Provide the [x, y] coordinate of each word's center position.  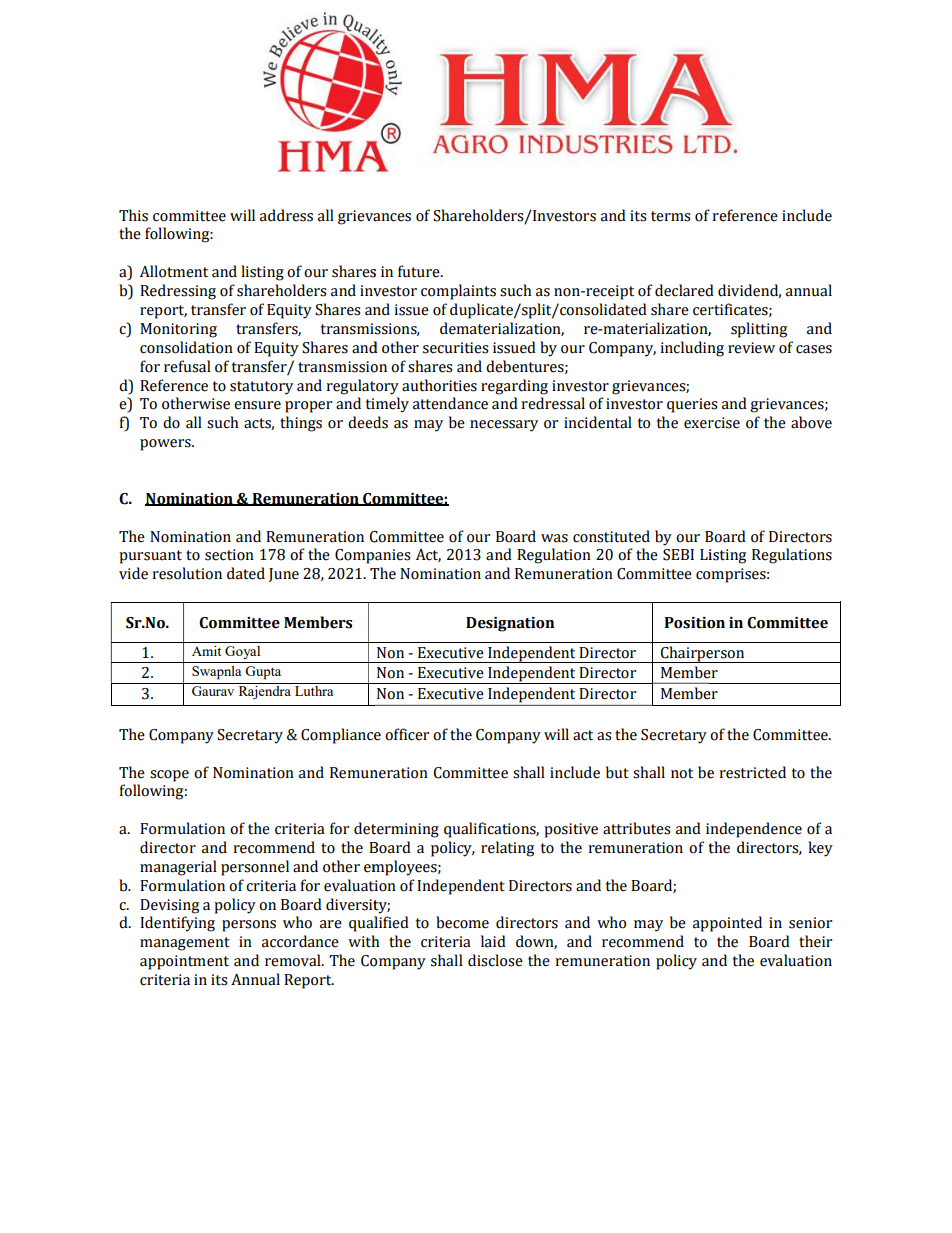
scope [169, 776]
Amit [206, 651]
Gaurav [213, 691]
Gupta [263, 673]
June [284, 575]
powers [166, 445]
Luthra [314, 691]
